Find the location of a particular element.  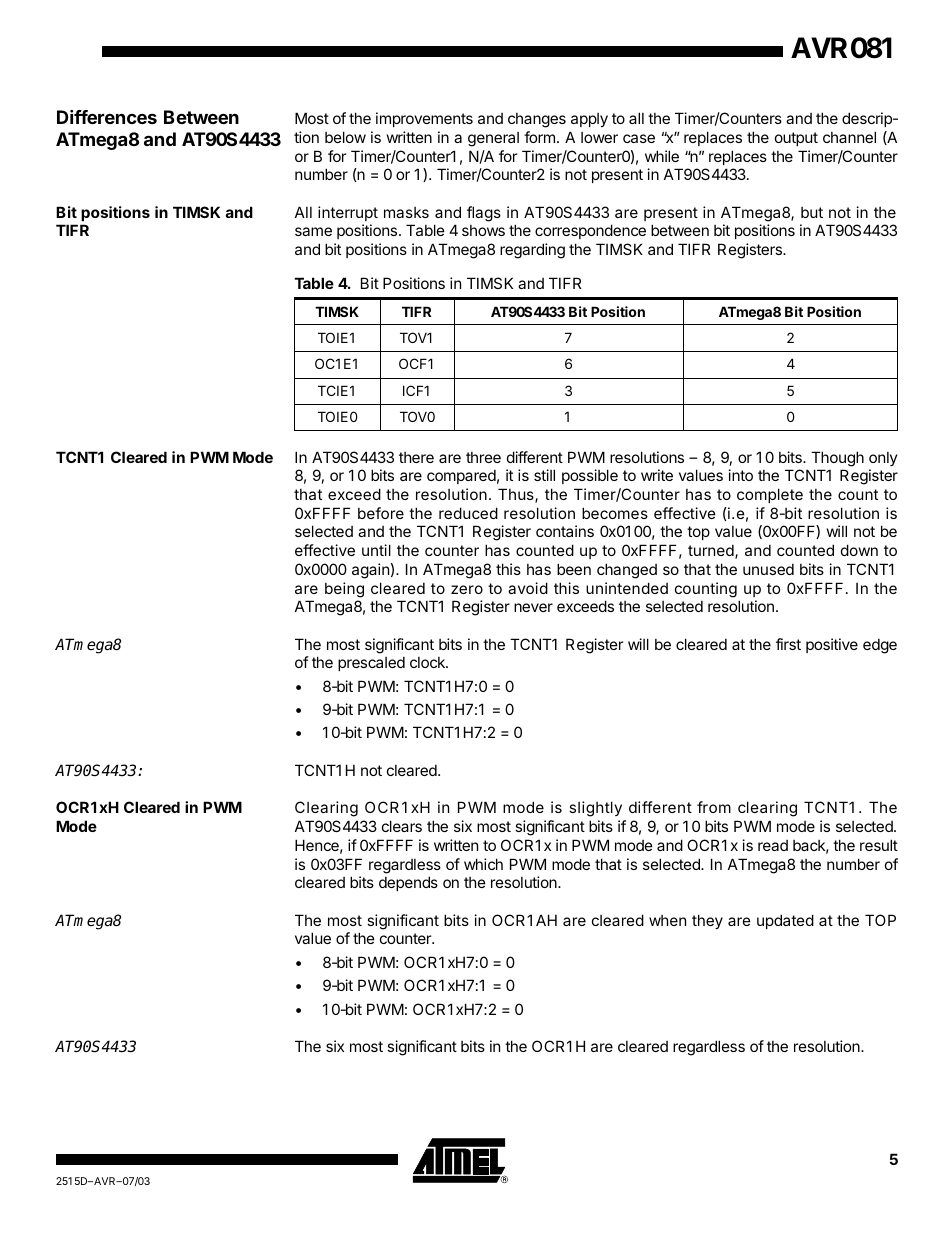

being is located at coordinates (344, 590).
